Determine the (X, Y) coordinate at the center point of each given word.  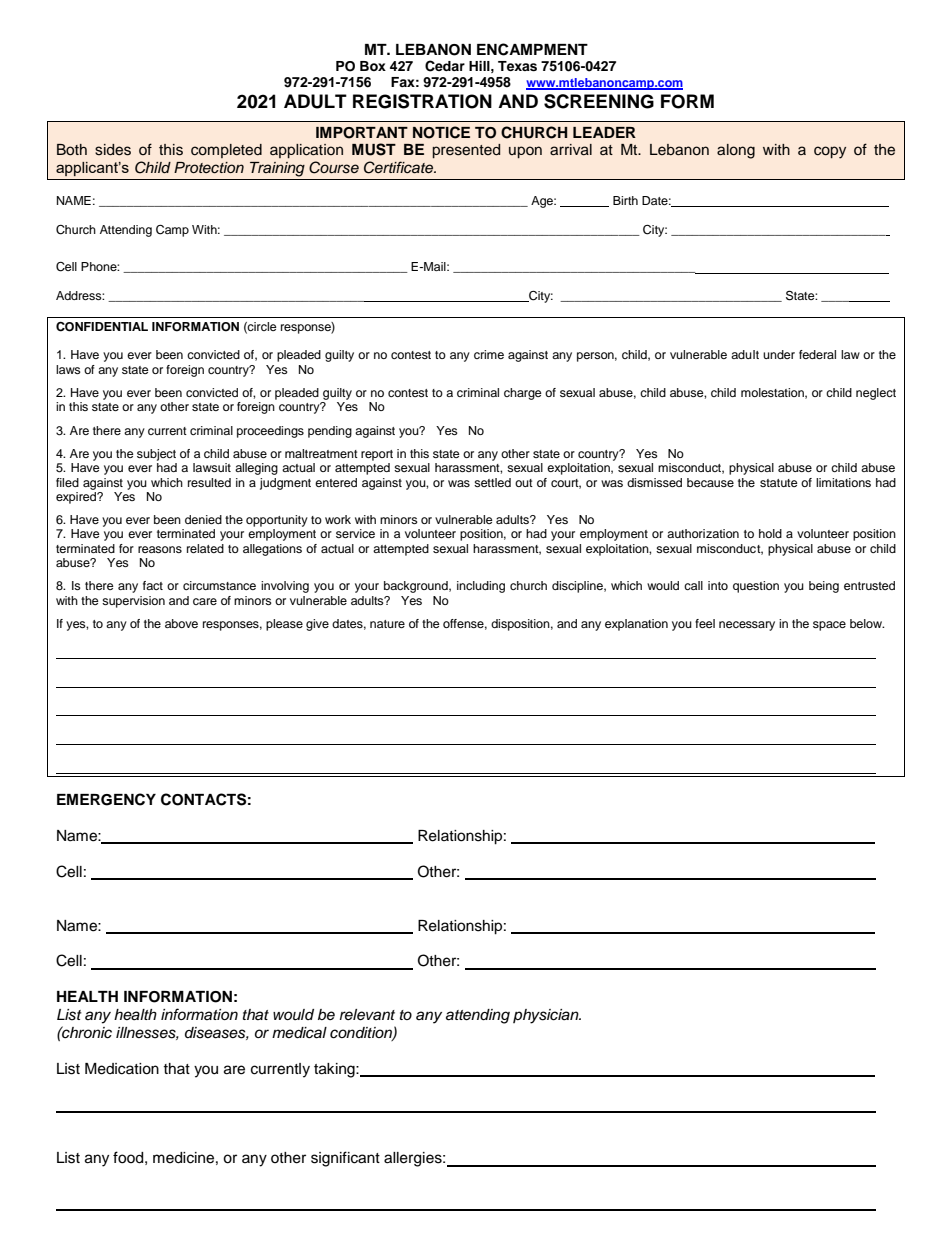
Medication (122, 1069)
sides (113, 150)
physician (547, 1016)
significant (345, 1159)
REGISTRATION (422, 101)
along (736, 151)
